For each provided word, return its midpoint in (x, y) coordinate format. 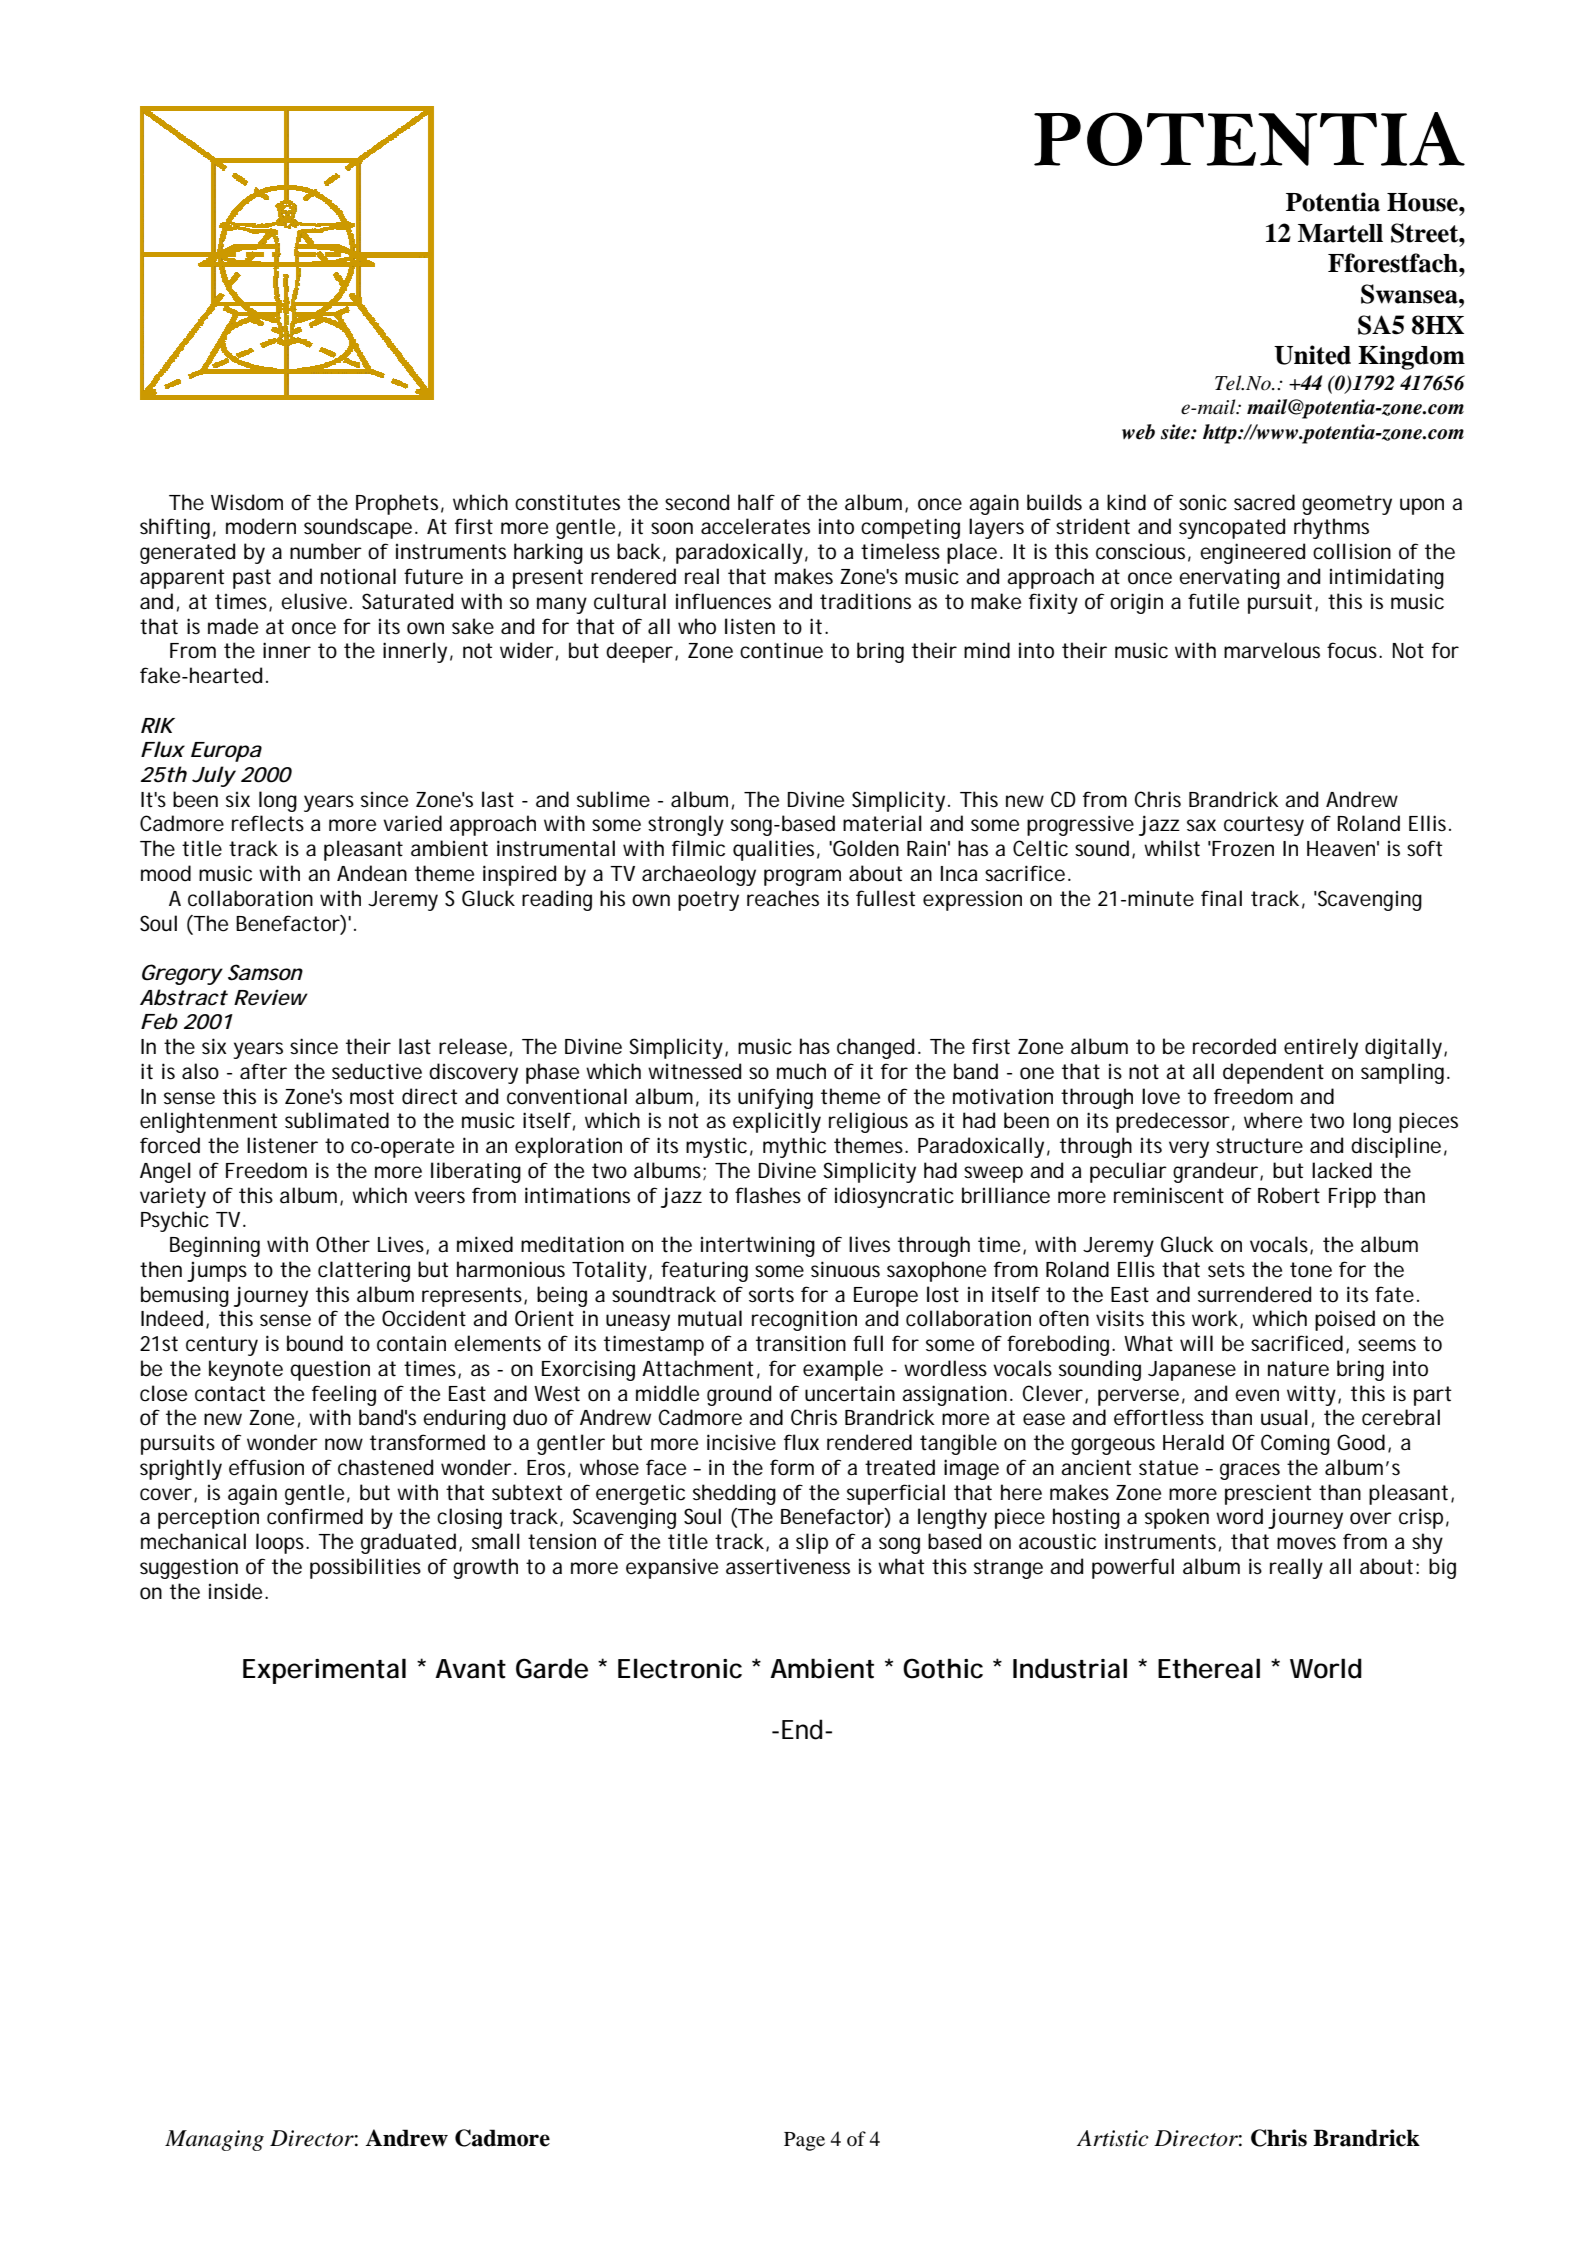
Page (804, 2141)
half (756, 502)
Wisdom (247, 502)
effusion (266, 1467)
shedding (734, 1494)
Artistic (1113, 2138)
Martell (1340, 233)
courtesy (1264, 826)
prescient (1268, 1494)
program (802, 877)
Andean (372, 873)
